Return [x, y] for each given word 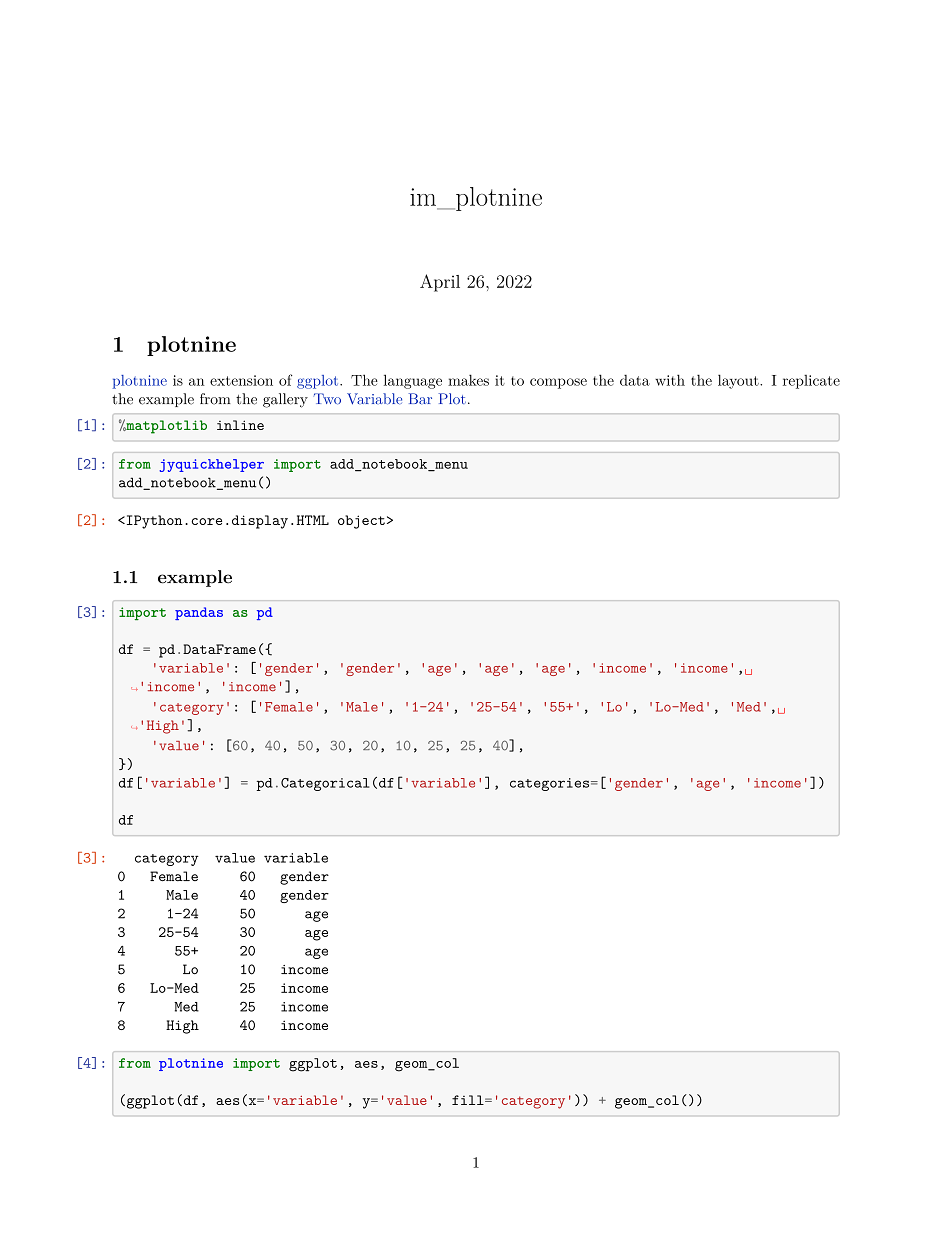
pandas [199, 613]
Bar [420, 398]
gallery [285, 400]
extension [241, 380]
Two [327, 399]
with [670, 380]
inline [240, 425]
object [361, 522]
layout [739, 381]
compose [558, 383]
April [440, 283]
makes [468, 380]
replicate [811, 382]
